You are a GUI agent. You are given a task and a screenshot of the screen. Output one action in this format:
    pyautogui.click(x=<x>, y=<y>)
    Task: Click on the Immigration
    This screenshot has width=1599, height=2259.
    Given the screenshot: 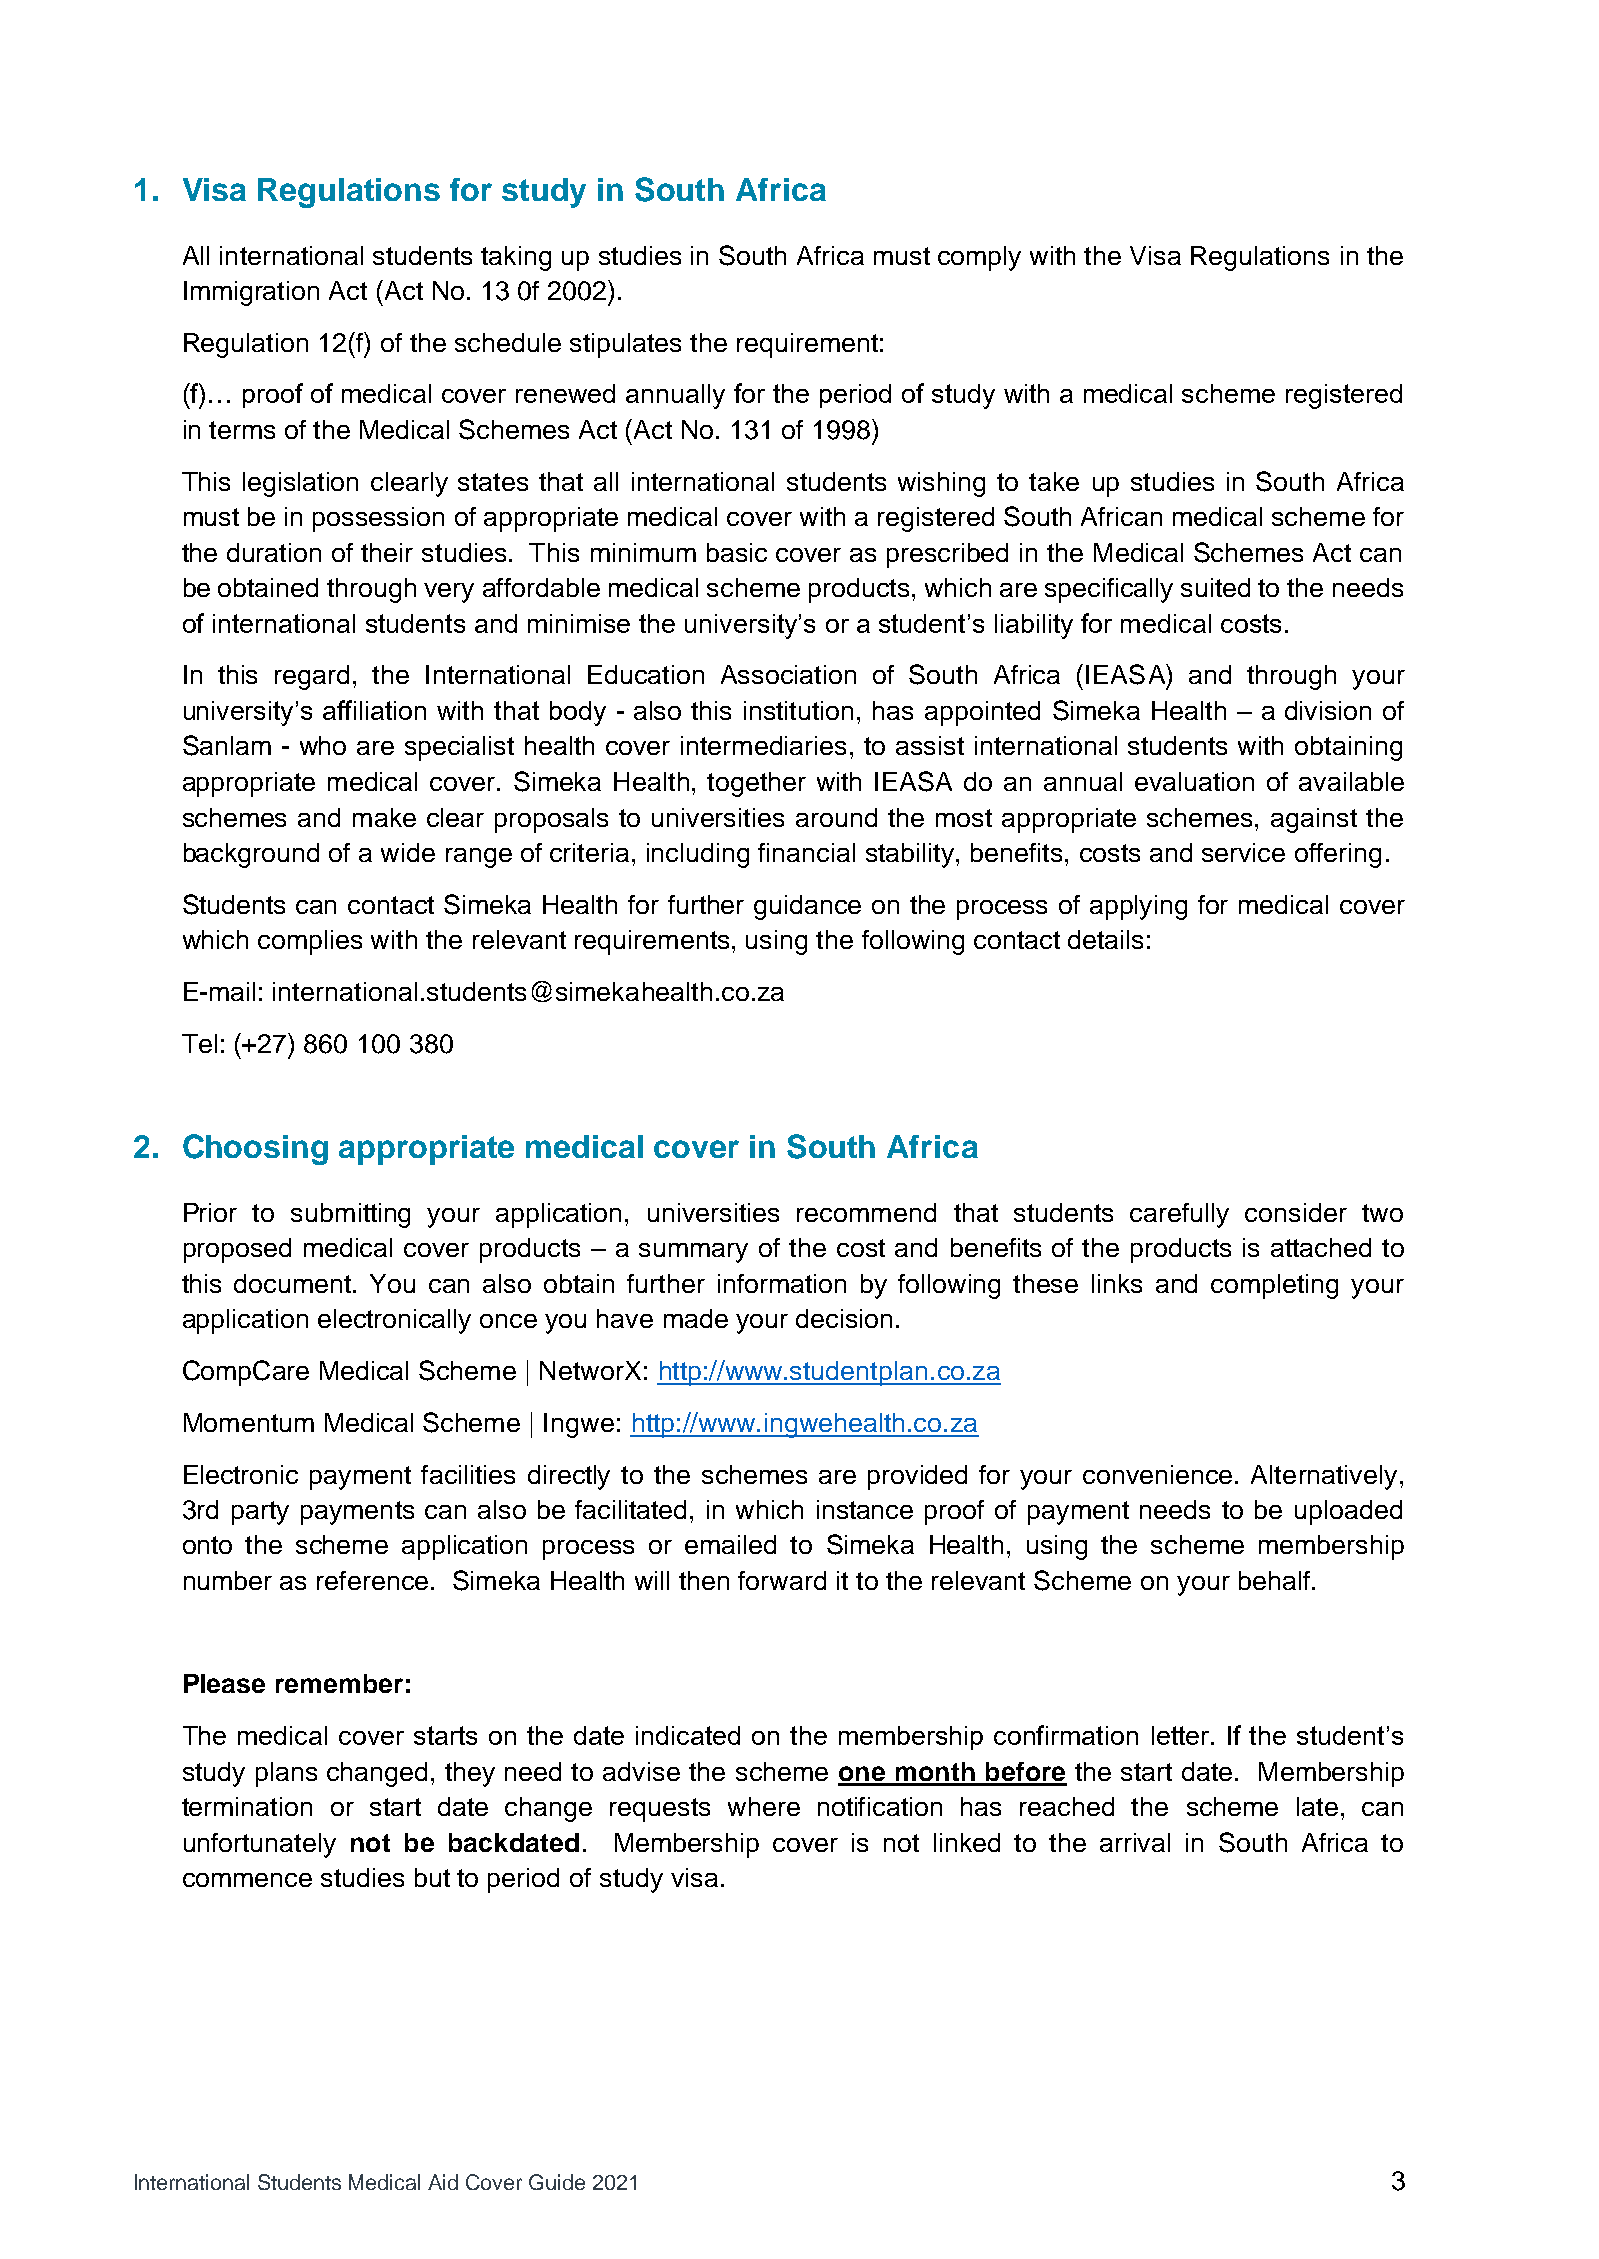 What is the action you would take?
    pyautogui.click(x=251, y=293)
